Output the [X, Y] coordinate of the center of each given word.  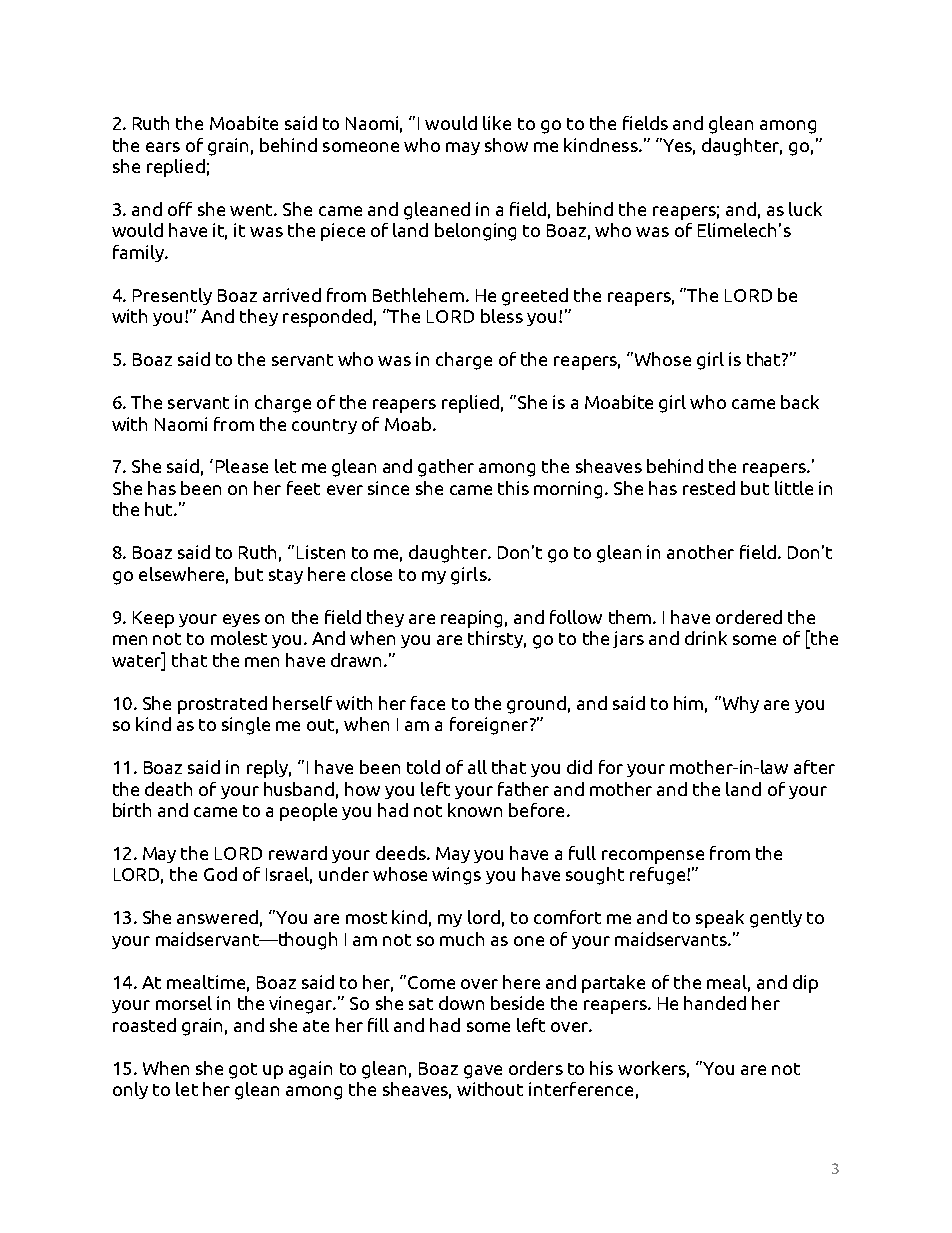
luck [805, 209]
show [506, 145]
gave [483, 1072]
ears [163, 147]
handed [715, 1003]
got [243, 1071]
